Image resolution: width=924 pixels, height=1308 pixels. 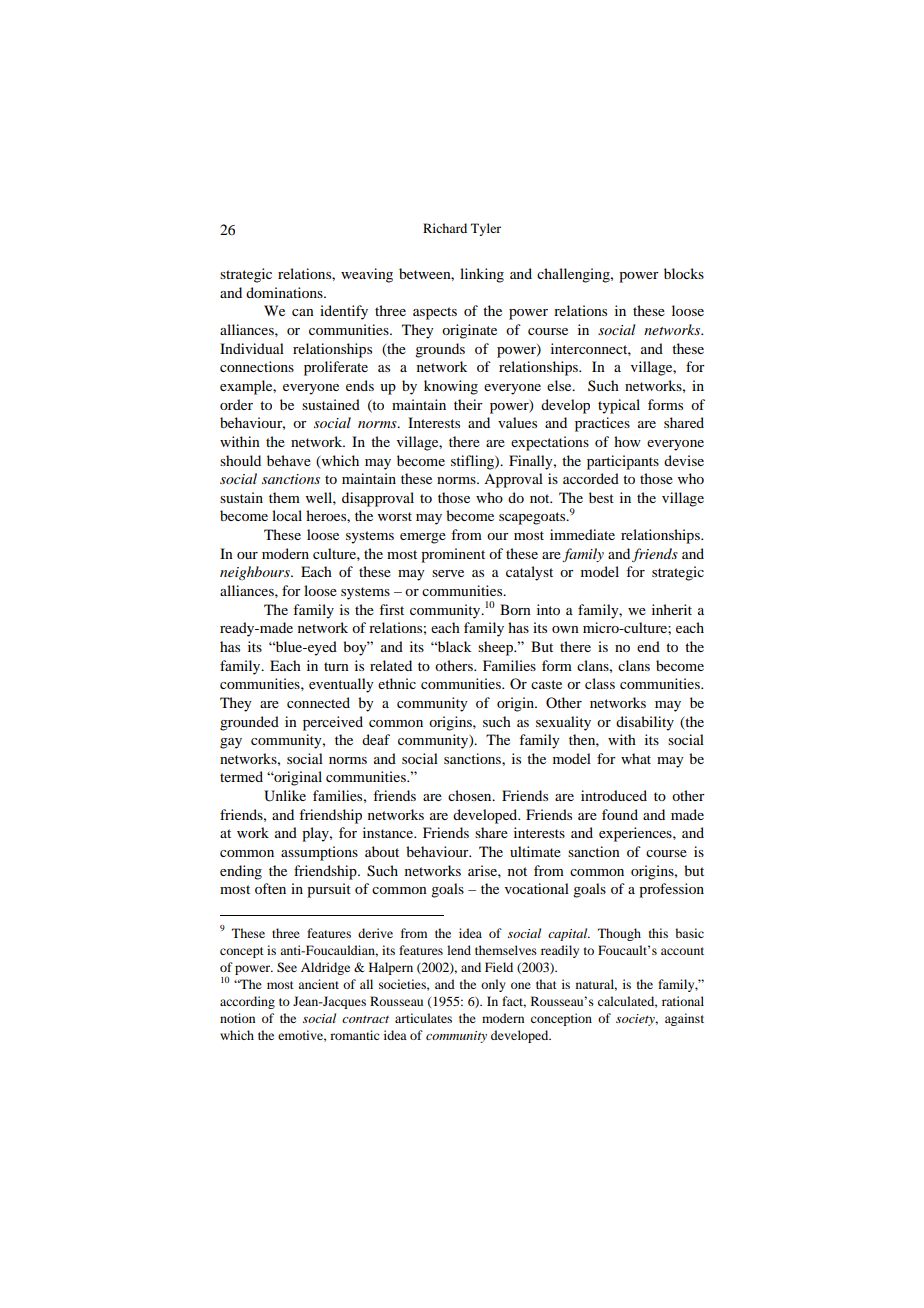 What do you see at coordinates (249, 723) in the screenshot?
I see `grounded` at bounding box center [249, 723].
